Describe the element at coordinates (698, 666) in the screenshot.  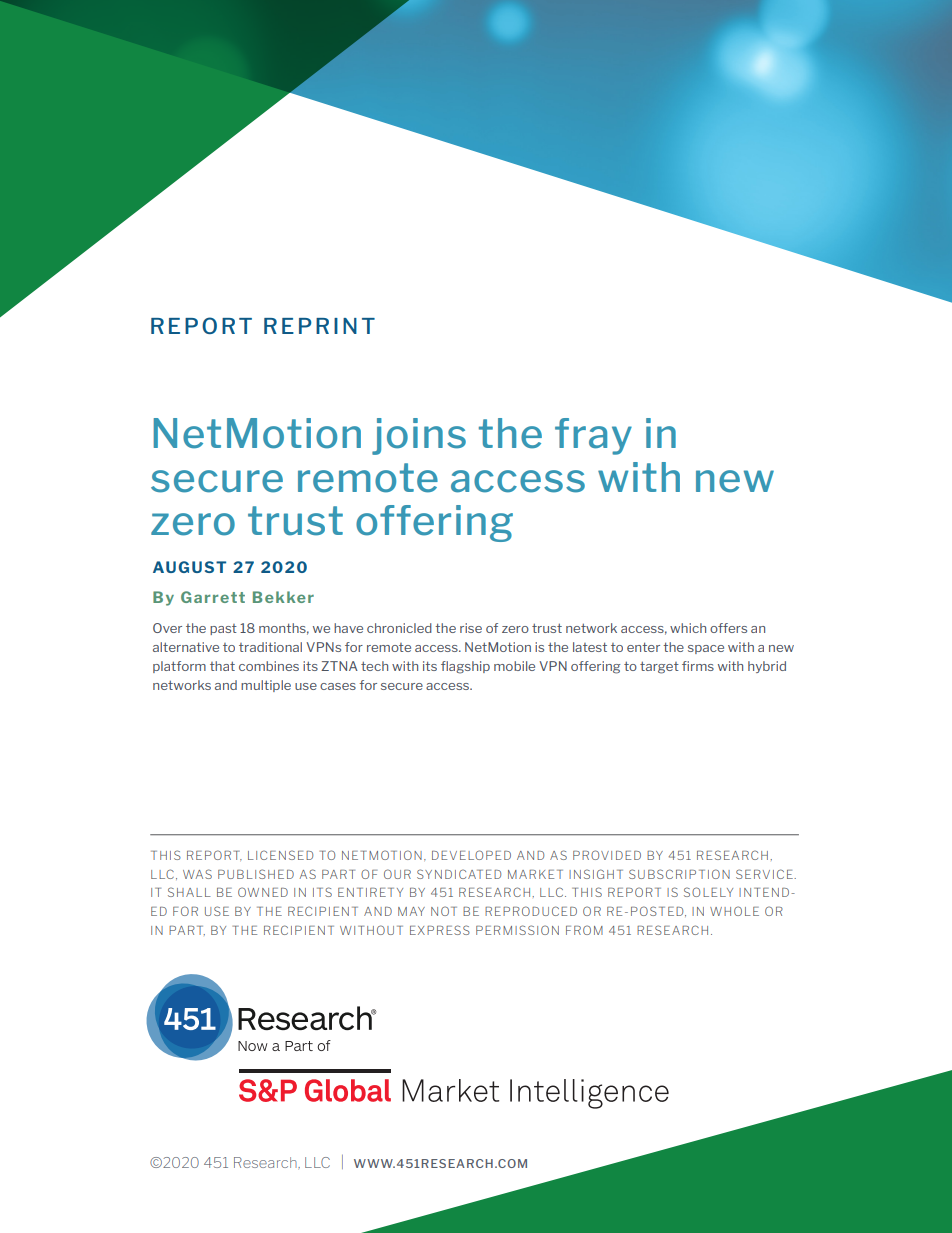
I see `firms` at that location.
